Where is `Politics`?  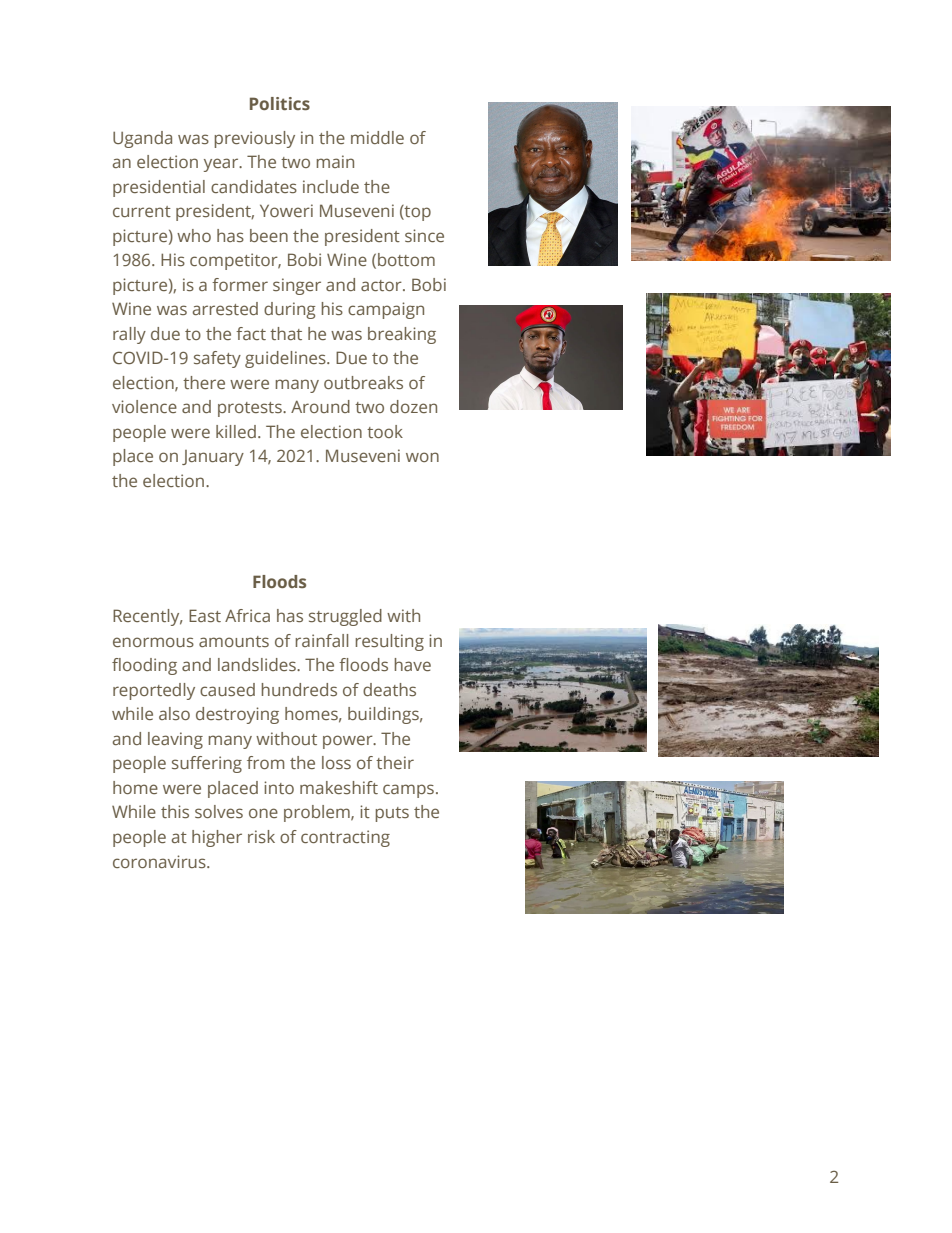
Politics is located at coordinates (280, 103).
